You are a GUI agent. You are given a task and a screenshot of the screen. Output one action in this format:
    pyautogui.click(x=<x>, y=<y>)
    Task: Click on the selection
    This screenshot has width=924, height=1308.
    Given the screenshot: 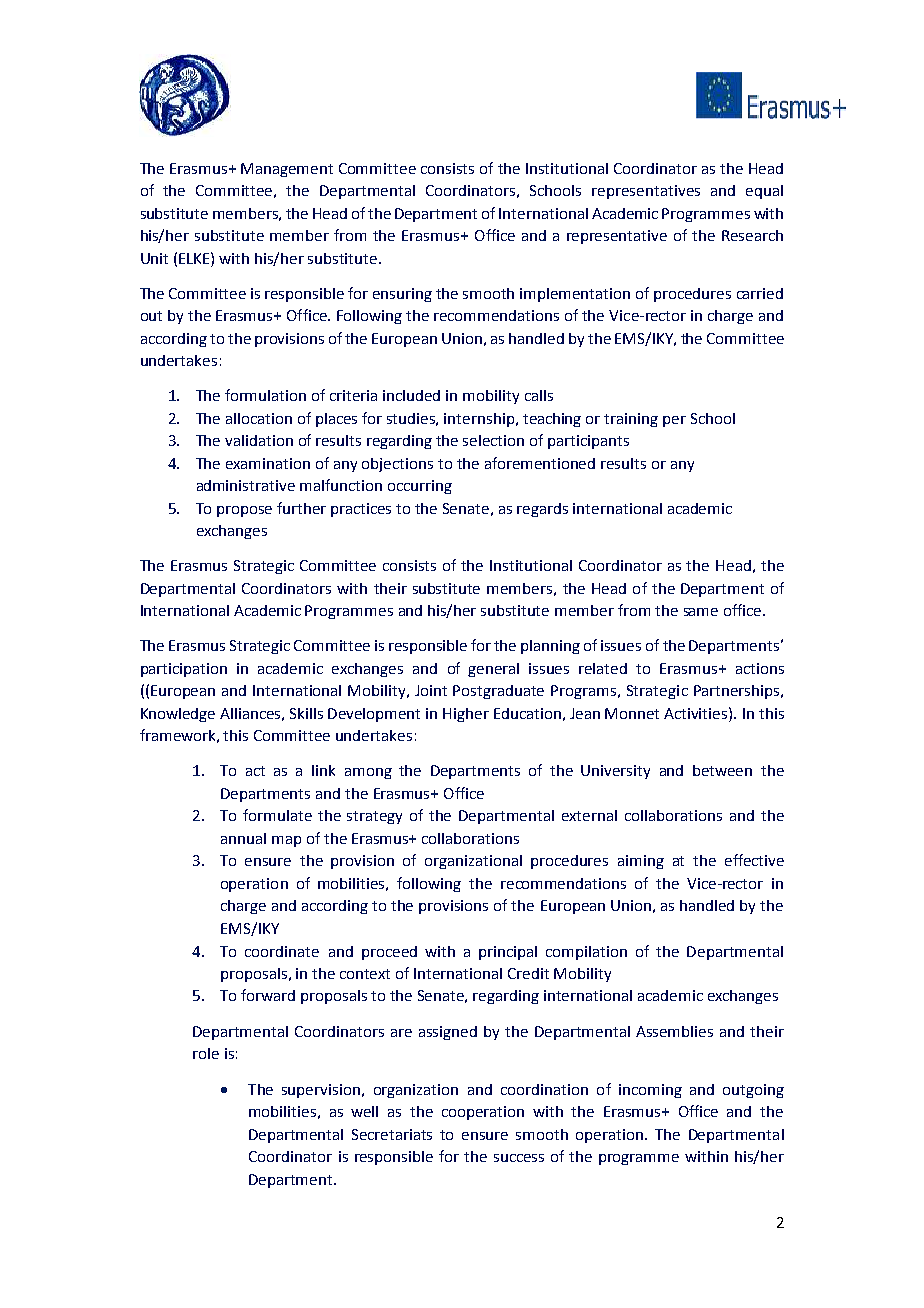 What is the action you would take?
    pyautogui.click(x=493, y=440)
